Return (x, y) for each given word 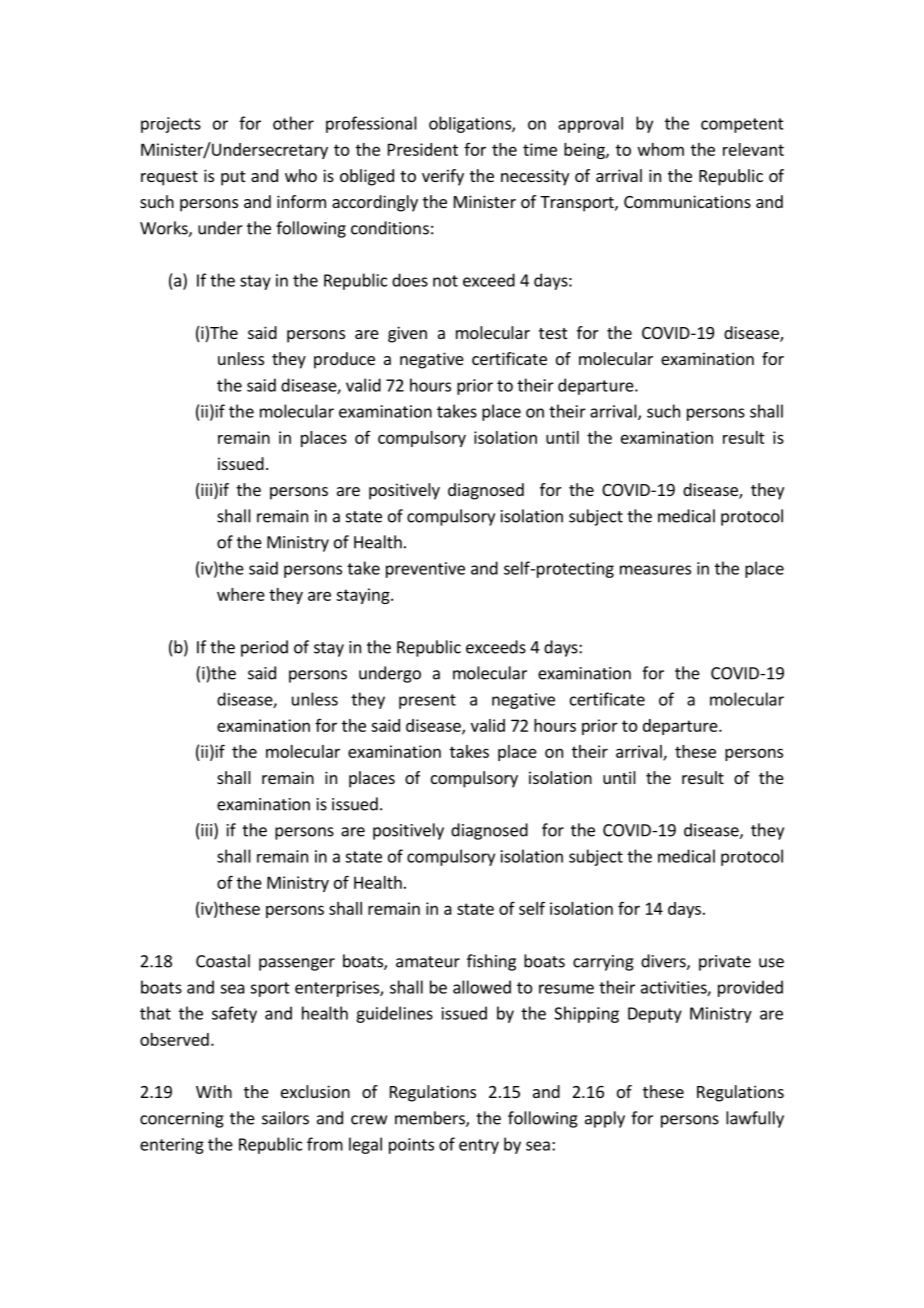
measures (655, 570)
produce (344, 360)
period (264, 648)
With (214, 1091)
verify (443, 177)
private (725, 963)
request (169, 178)
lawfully (755, 1119)
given (407, 334)
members (431, 1119)
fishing (491, 962)
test (553, 333)
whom (661, 149)
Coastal (223, 961)
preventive (425, 570)
